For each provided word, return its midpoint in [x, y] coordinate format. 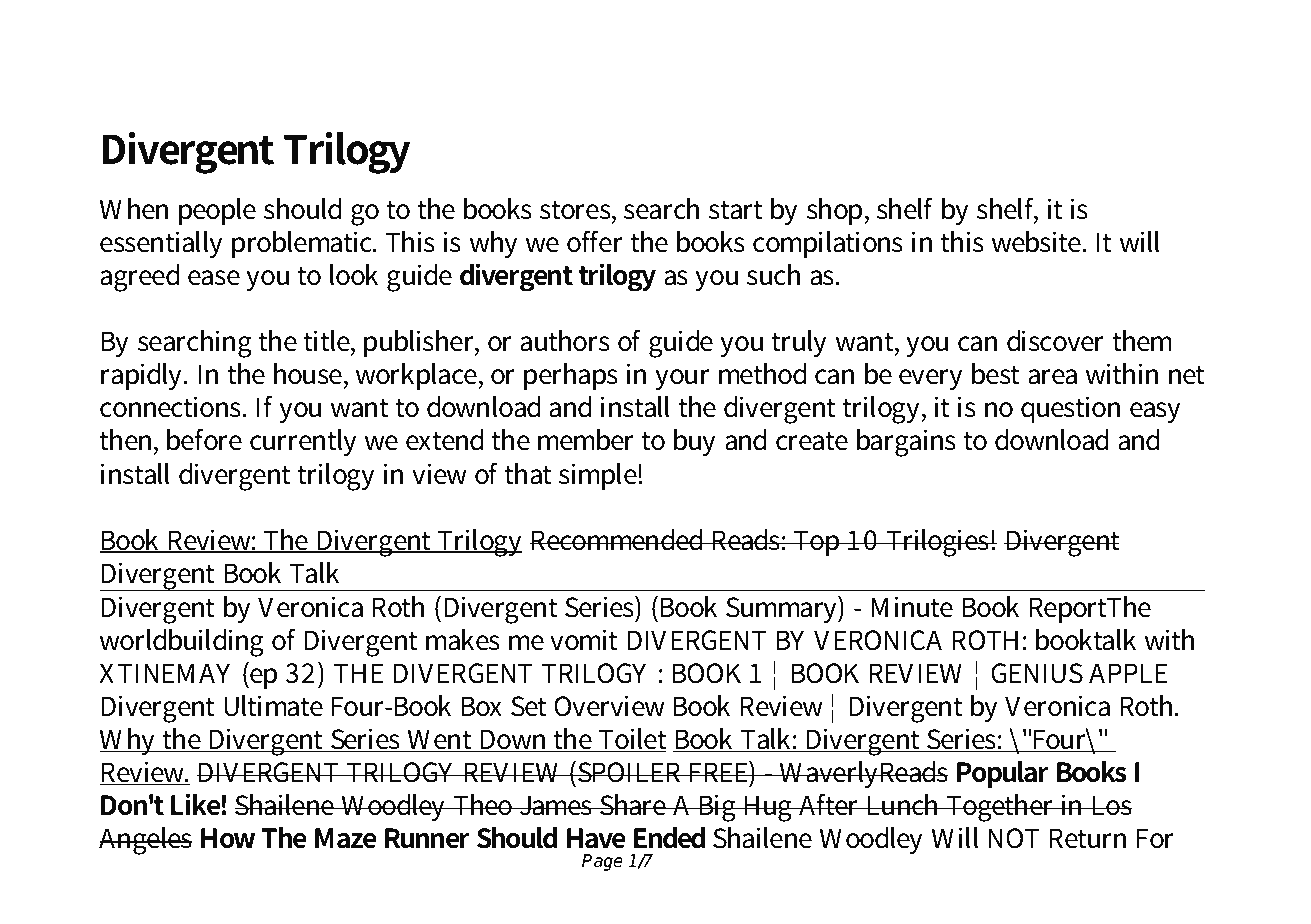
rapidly [144, 376]
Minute [912, 607]
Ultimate [273, 706]
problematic [304, 244]
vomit [584, 640]
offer [594, 241]
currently [303, 442]
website [1038, 242]
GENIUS [1037, 673]
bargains [906, 443]
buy [694, 442]
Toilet [632, 740]
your [682, 379]
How [228, 838]
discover [1055, 341]
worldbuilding [182, 643]
